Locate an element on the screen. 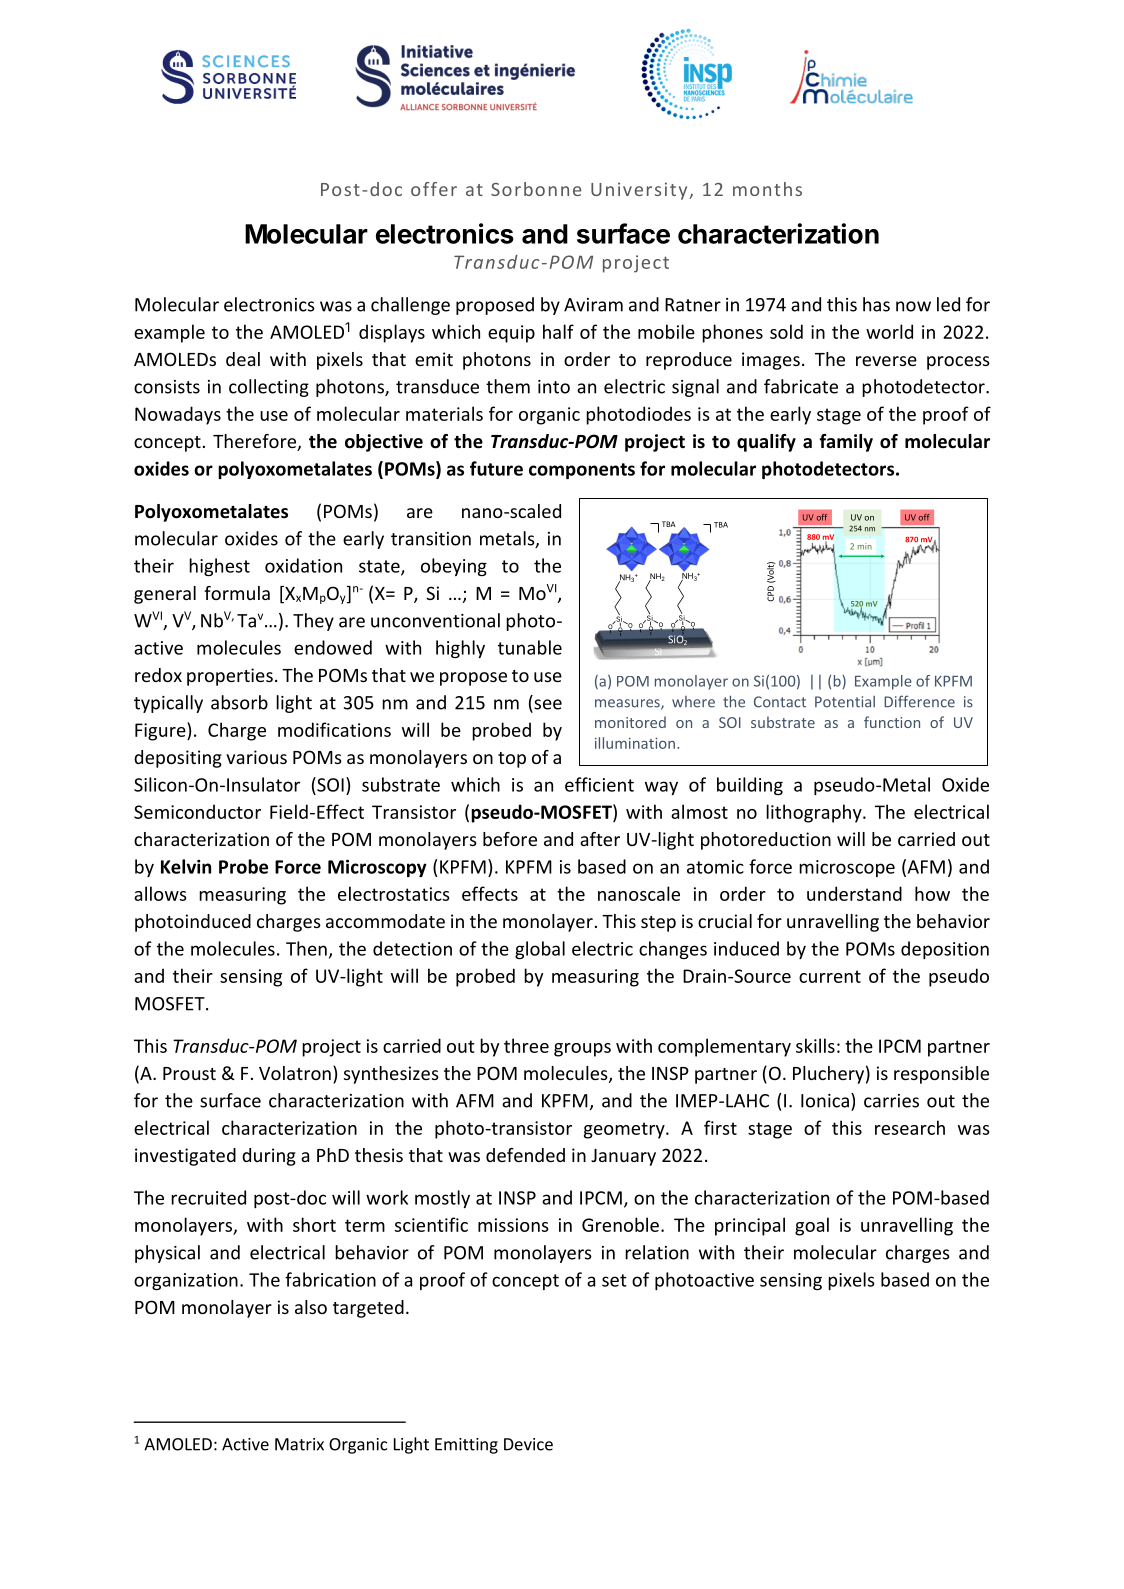 This screenshot has width=1124, height=1589. components is located at coordinates (582, 471).
